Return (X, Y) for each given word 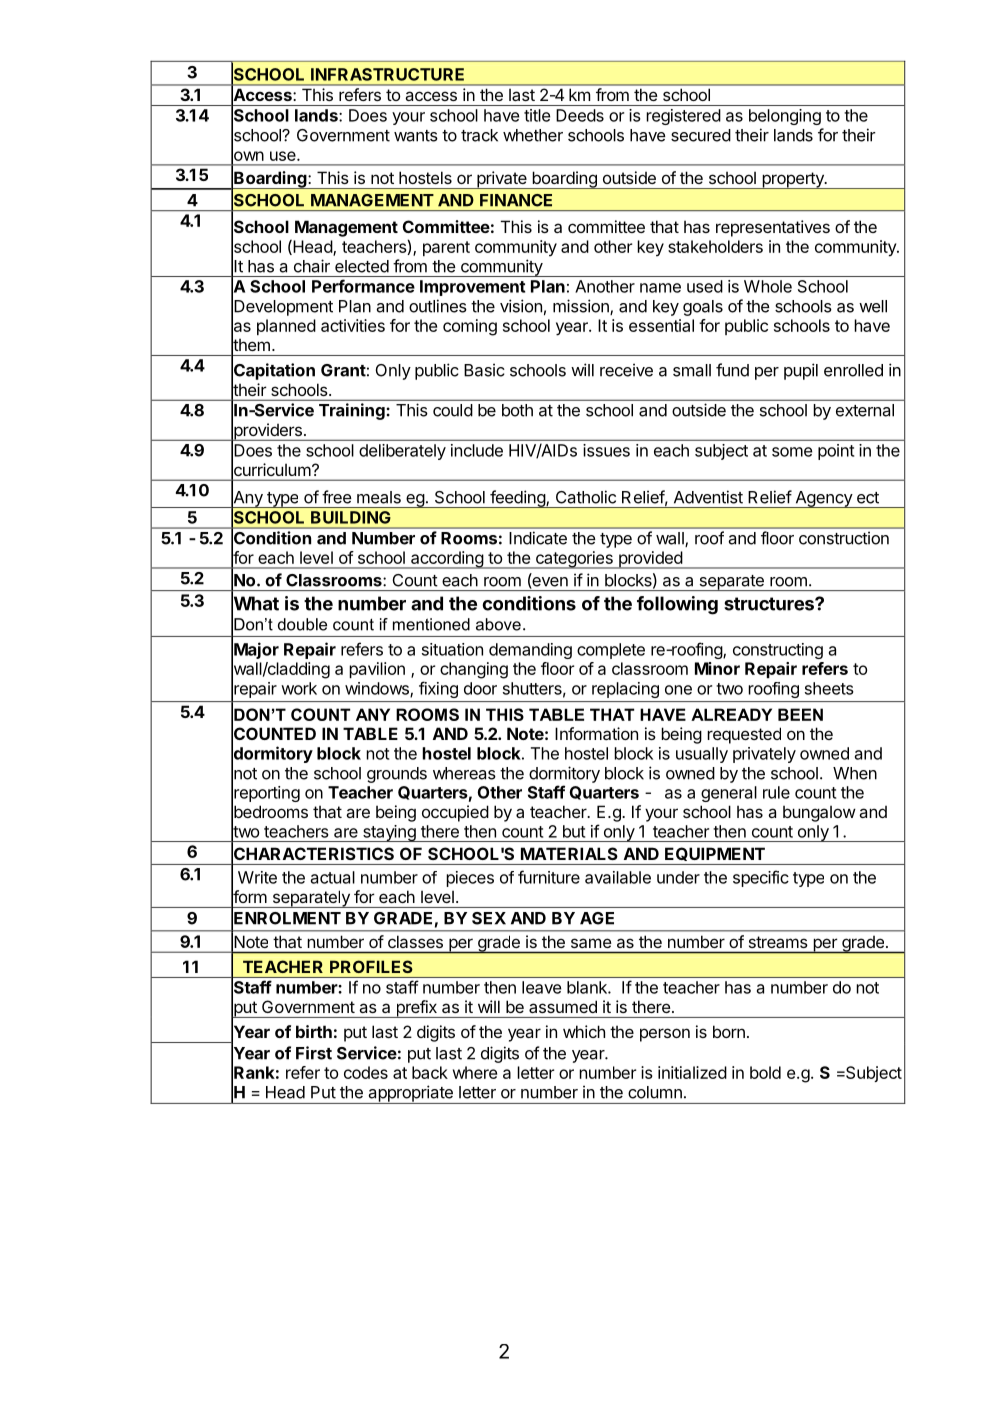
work (299, 688)
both (517, 410)
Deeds (580, 115)
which (584, 1031)
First (314, 1053)
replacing (625, 690)
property (793, 180)
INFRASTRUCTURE (387, 74)
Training (353, 411)
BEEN (800, 714)
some (792, 452)
